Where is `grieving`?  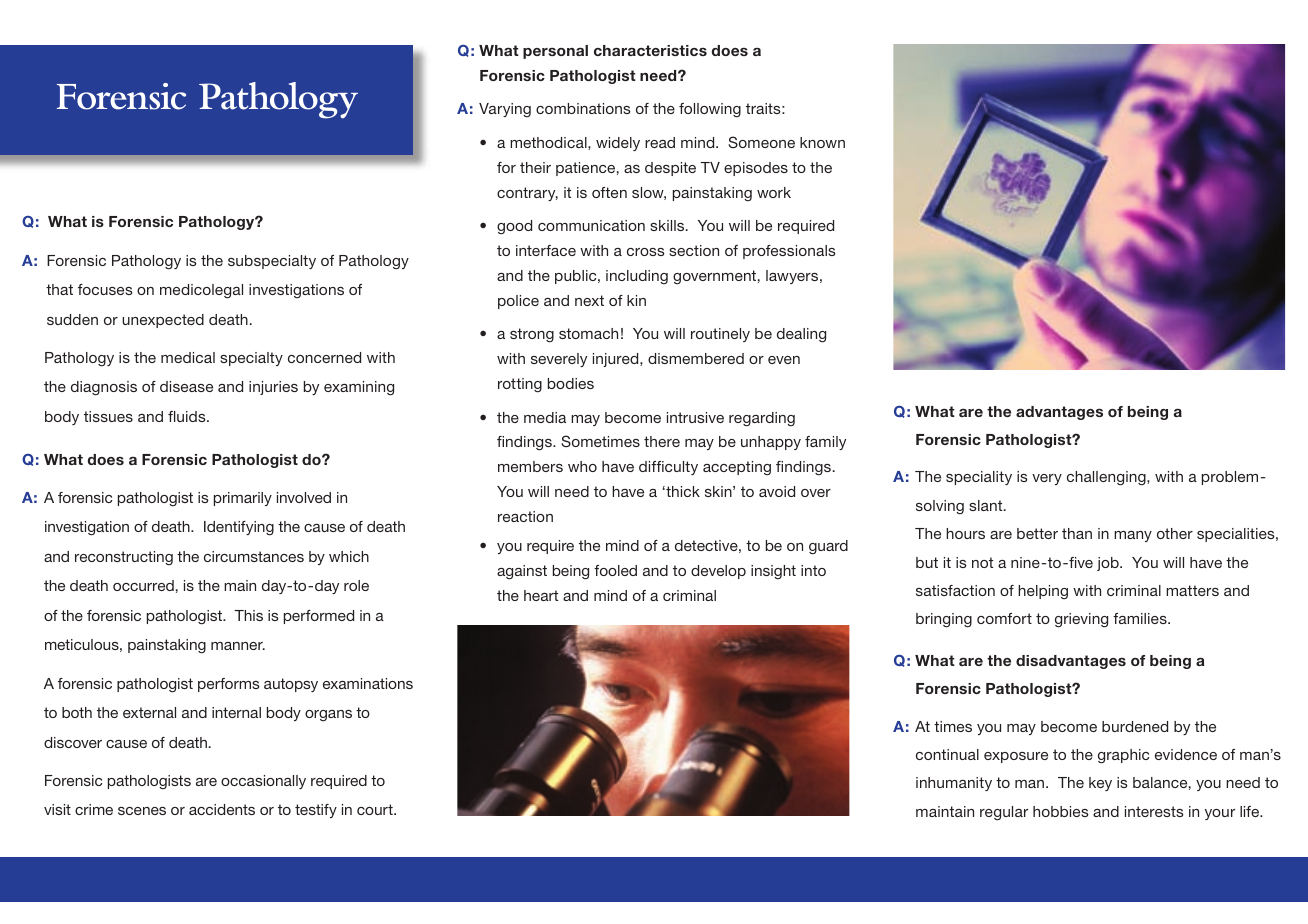
grieving is located at coordinates (1081, 620).
